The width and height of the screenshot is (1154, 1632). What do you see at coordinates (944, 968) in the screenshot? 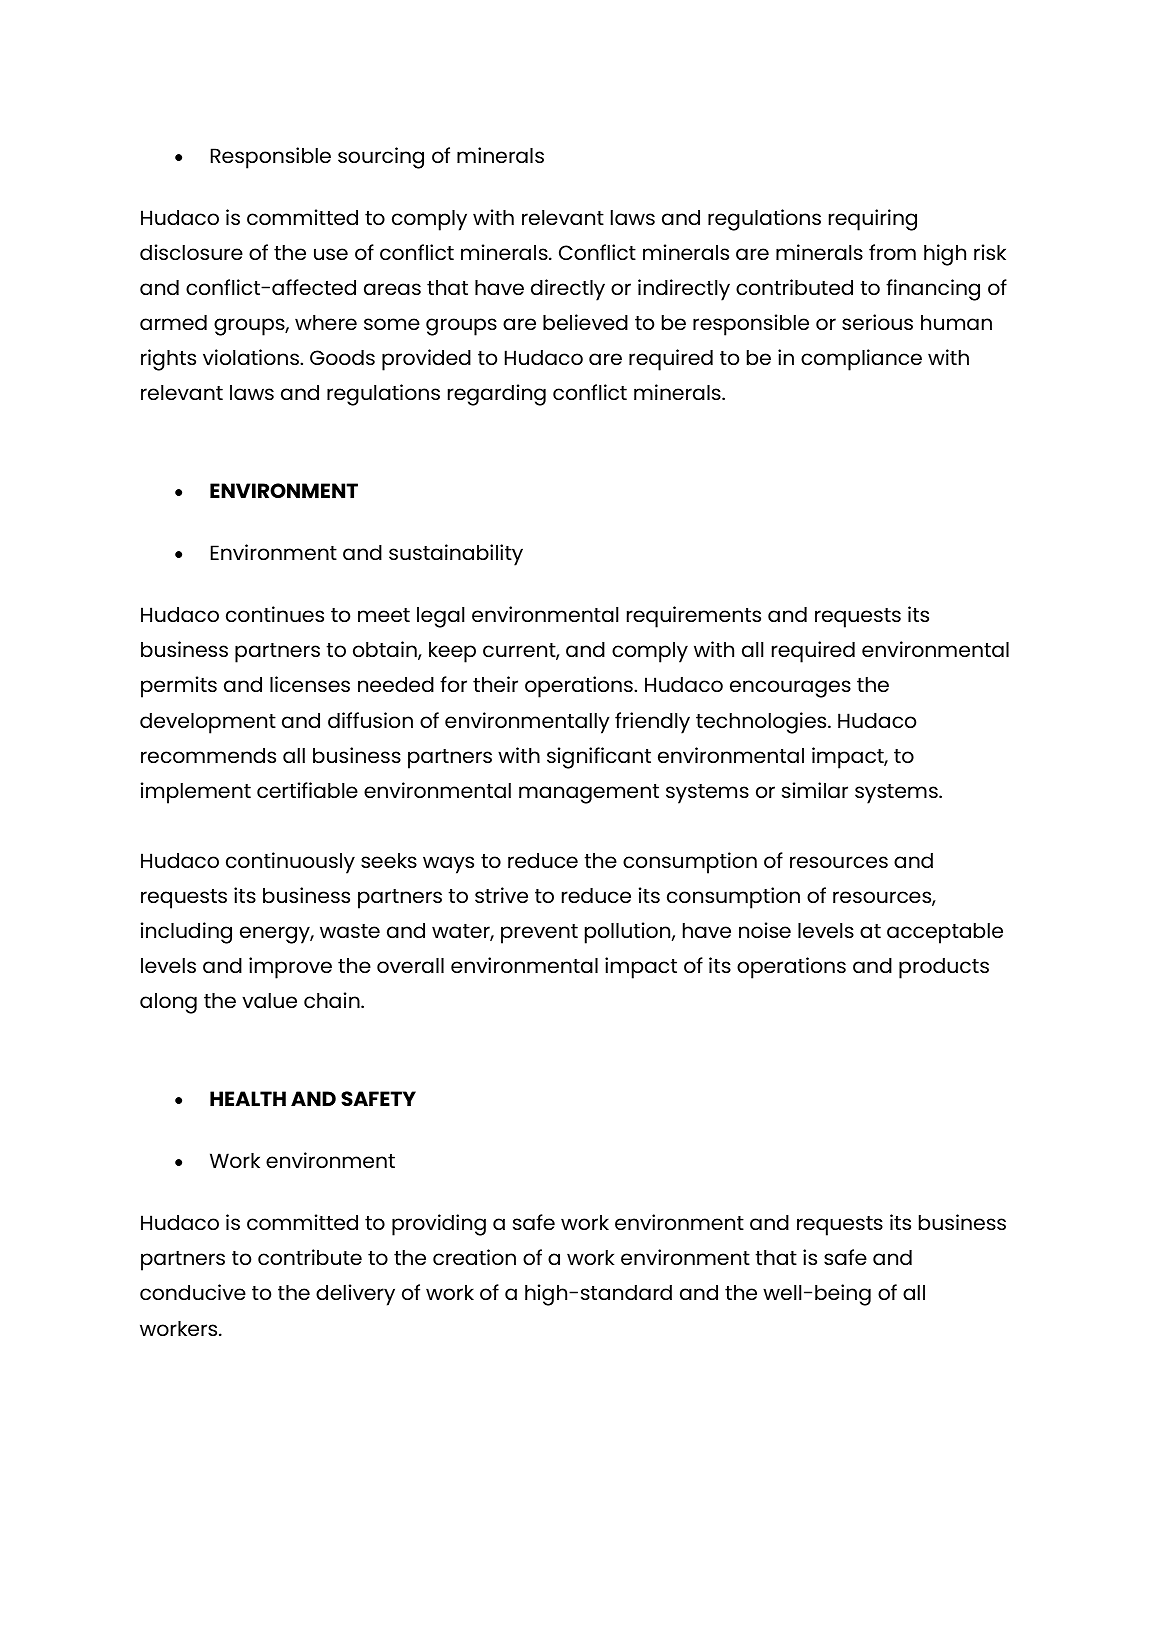
I see `products` at bounding box center [944, 968].
